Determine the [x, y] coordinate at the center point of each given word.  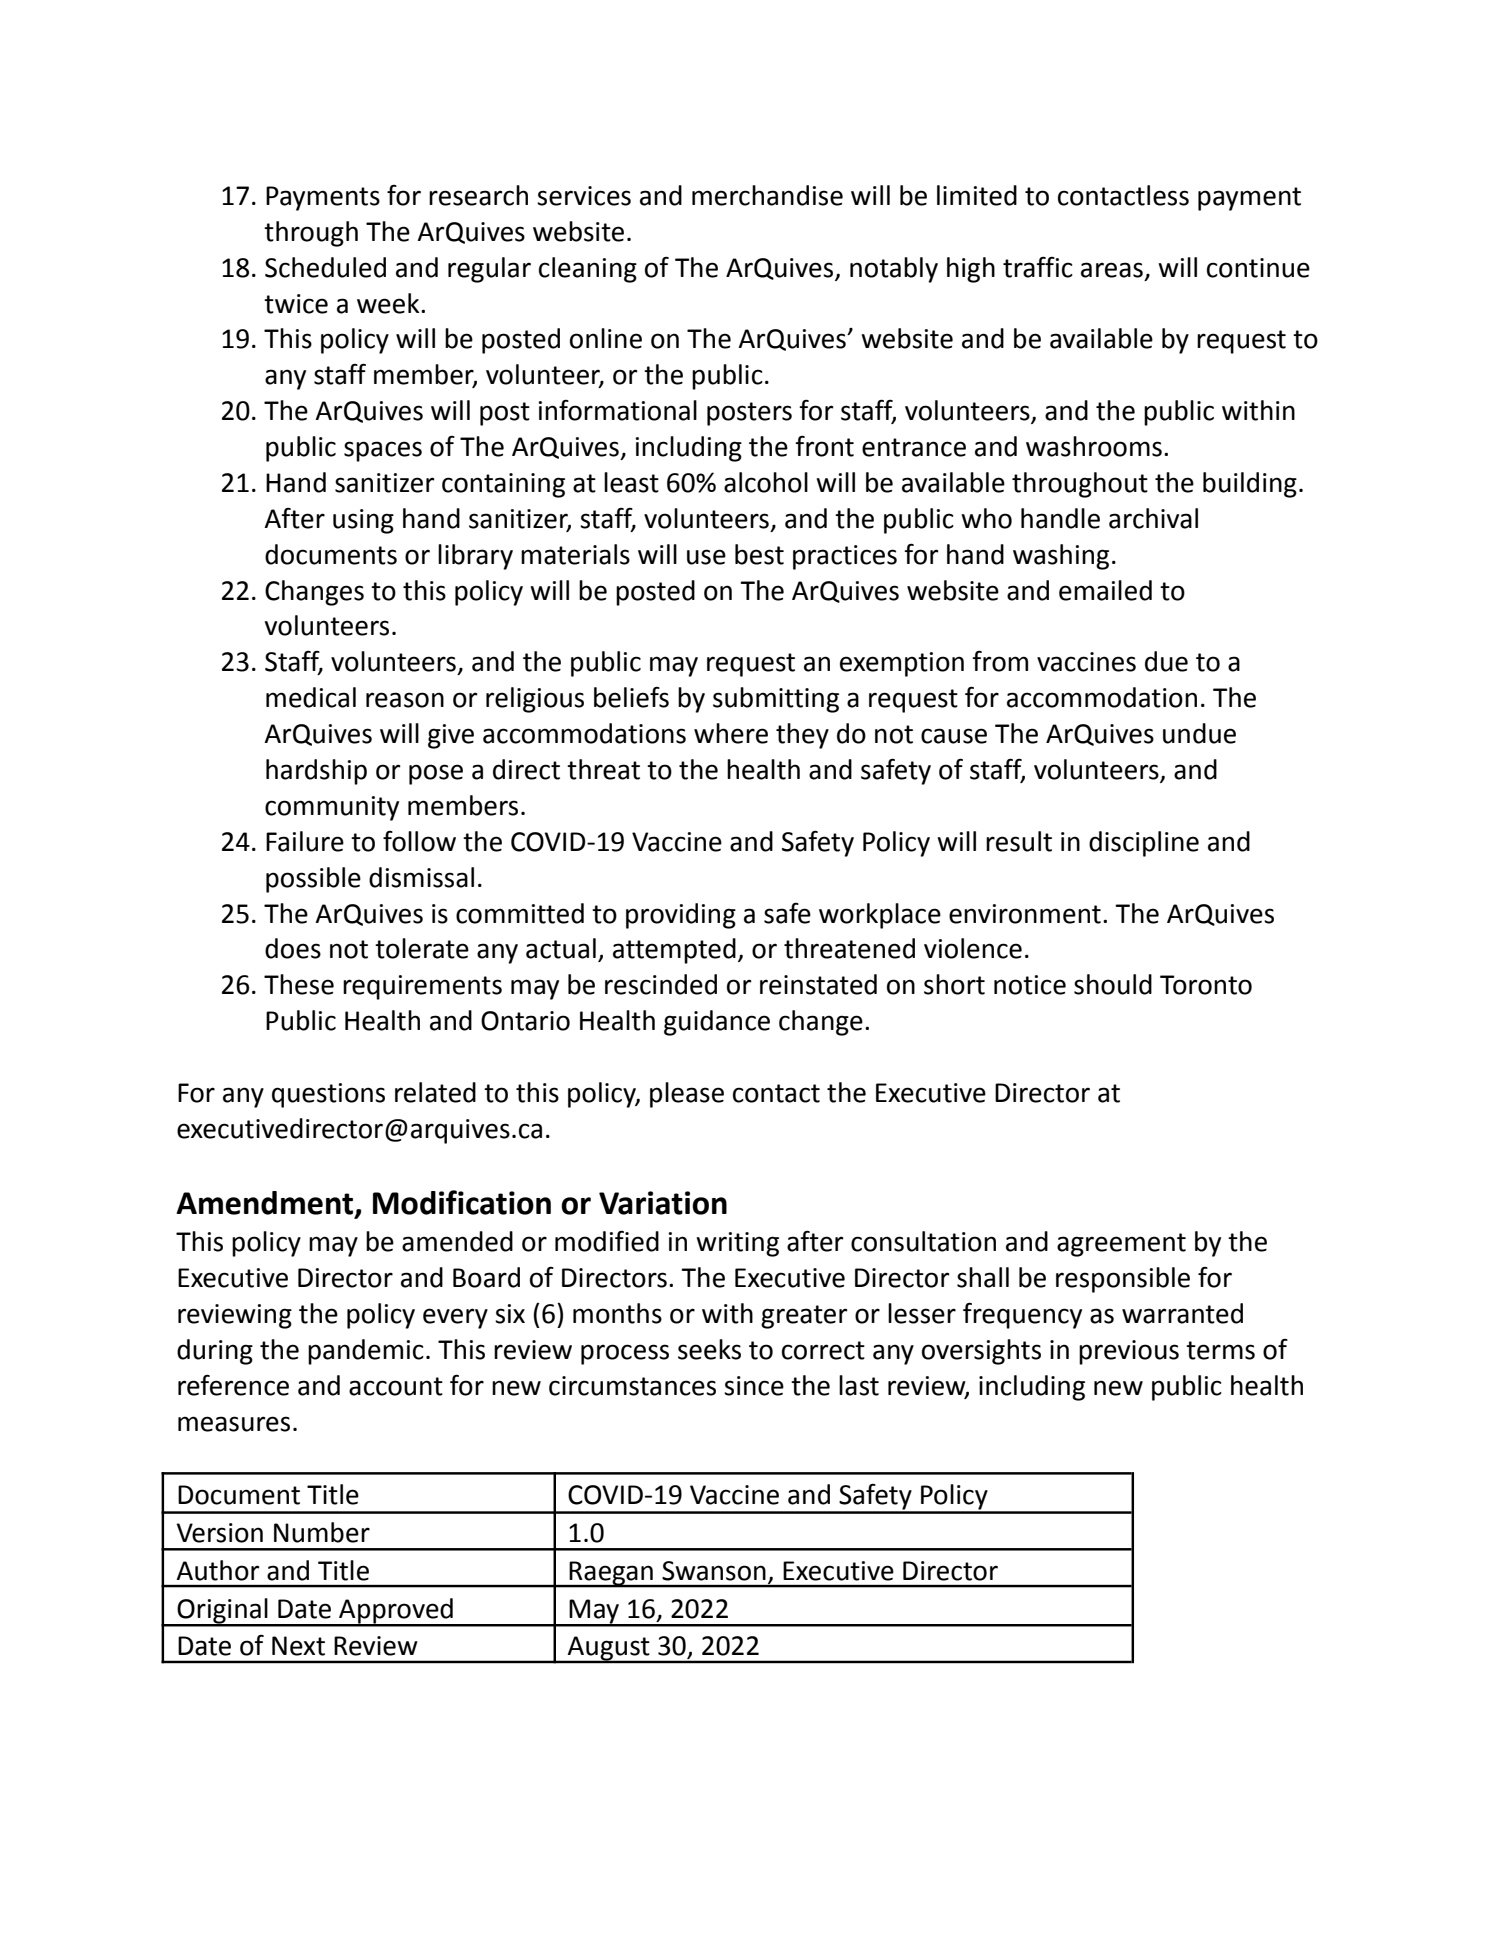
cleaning [588, 270]
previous [1129, 1352]
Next [298, 1646]
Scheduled [325, 267]
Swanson [714, 1571]
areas [1112, 270]
